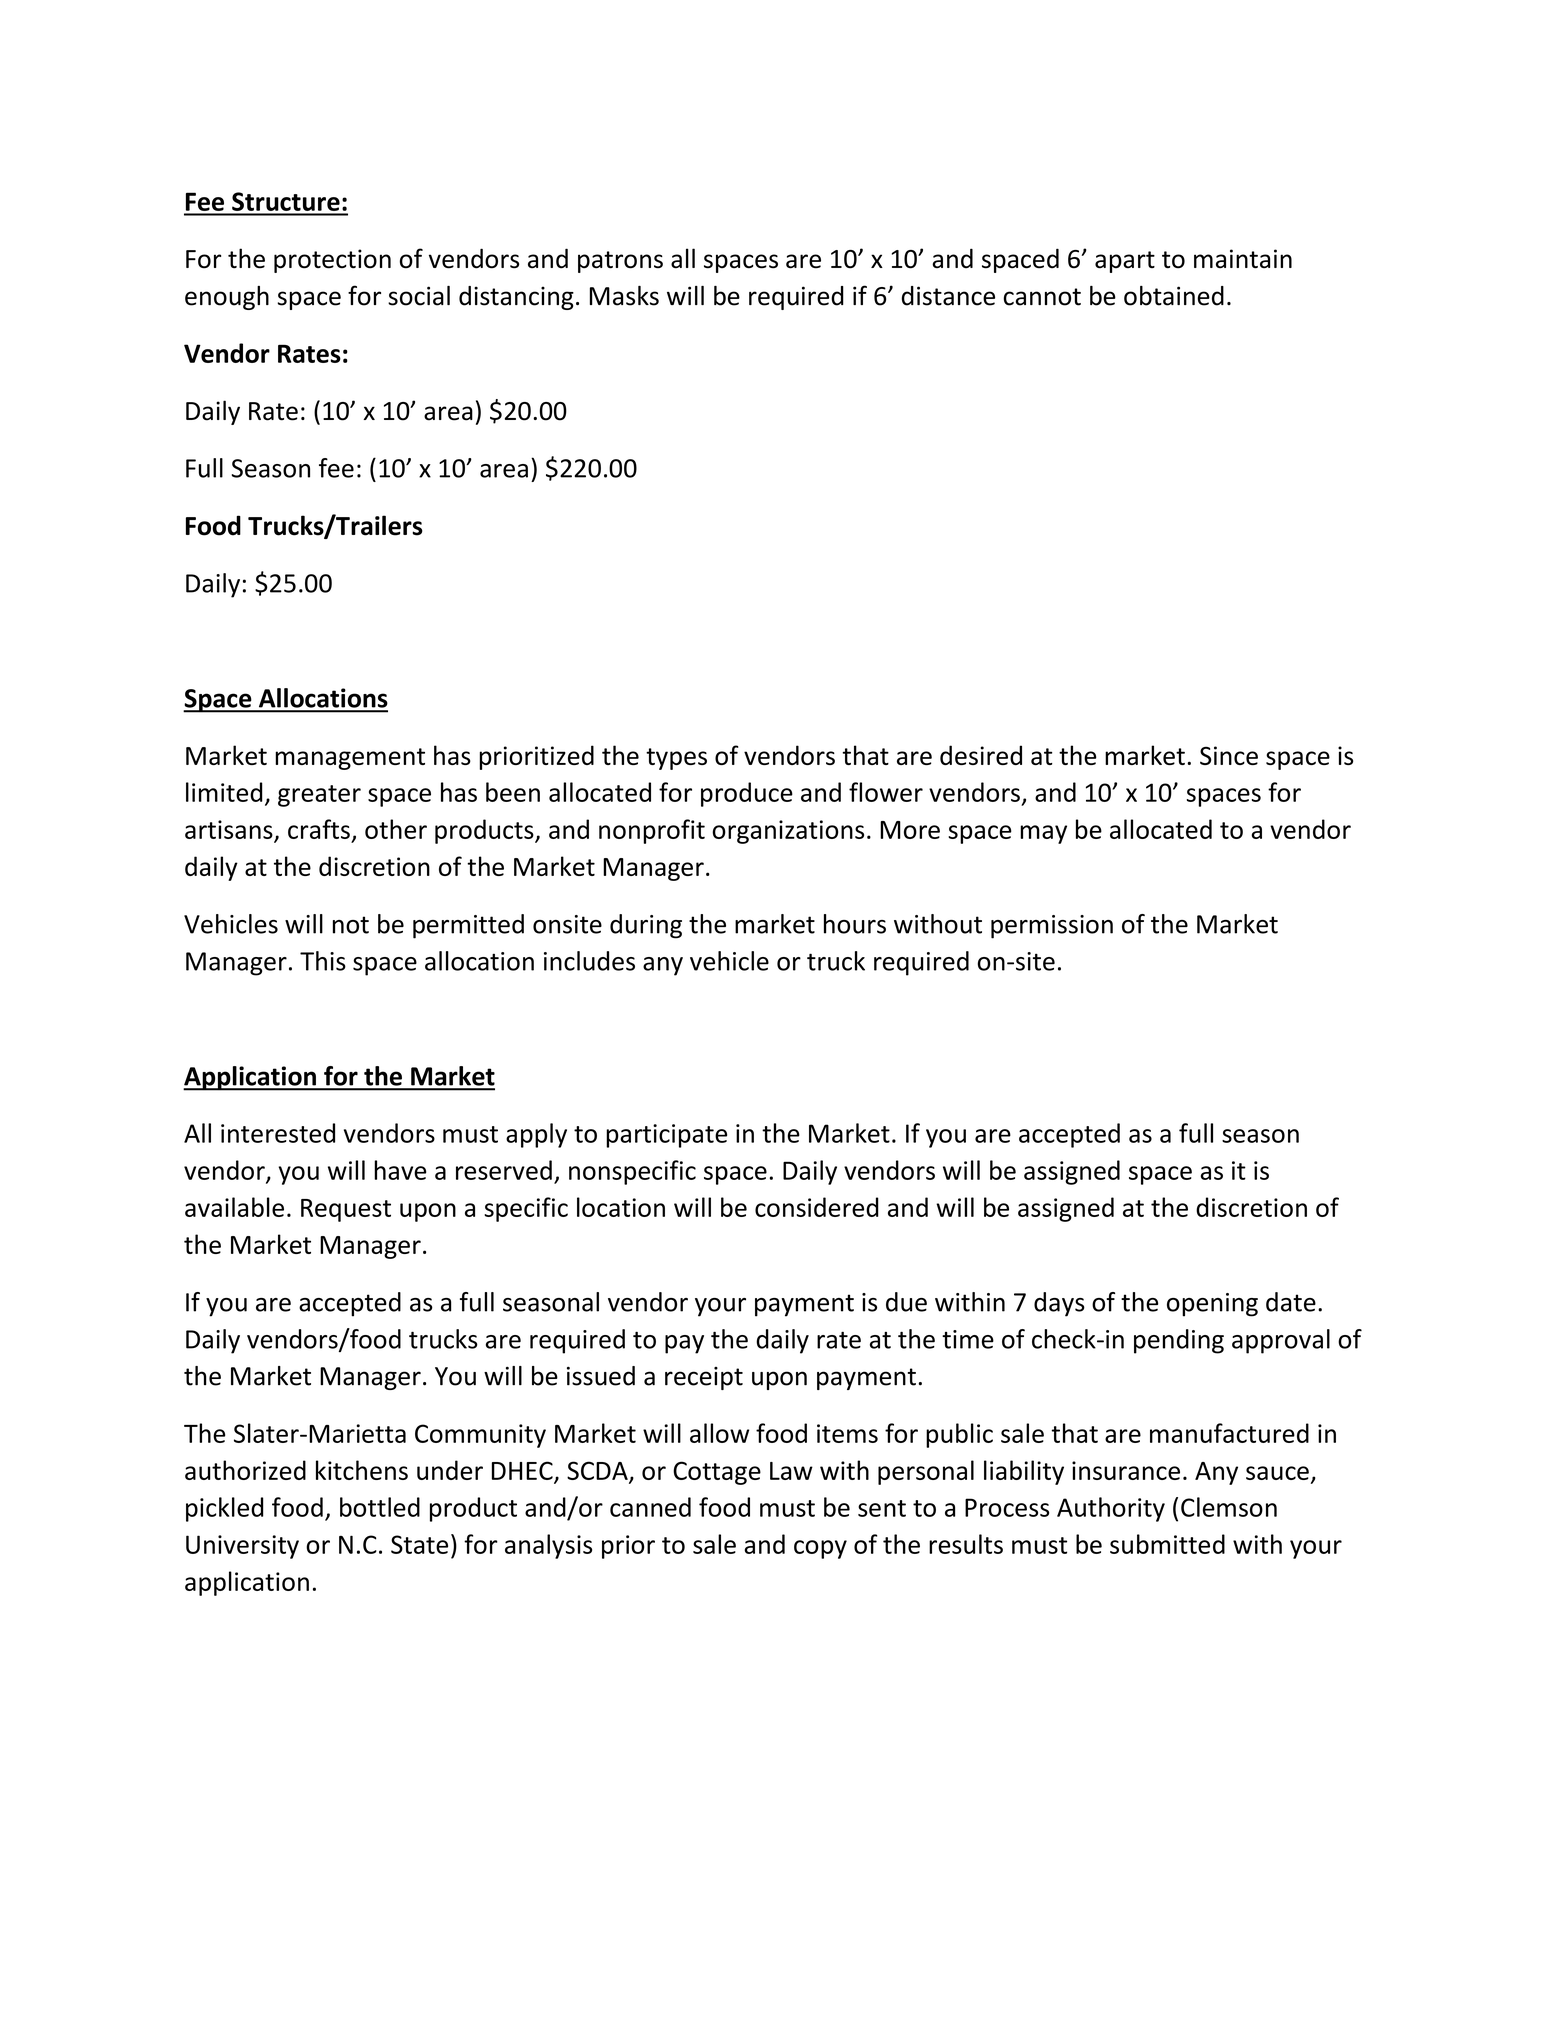 The width and height of the screenshot is (1563, 2023). I want to click on protection, so click(332, 261).
